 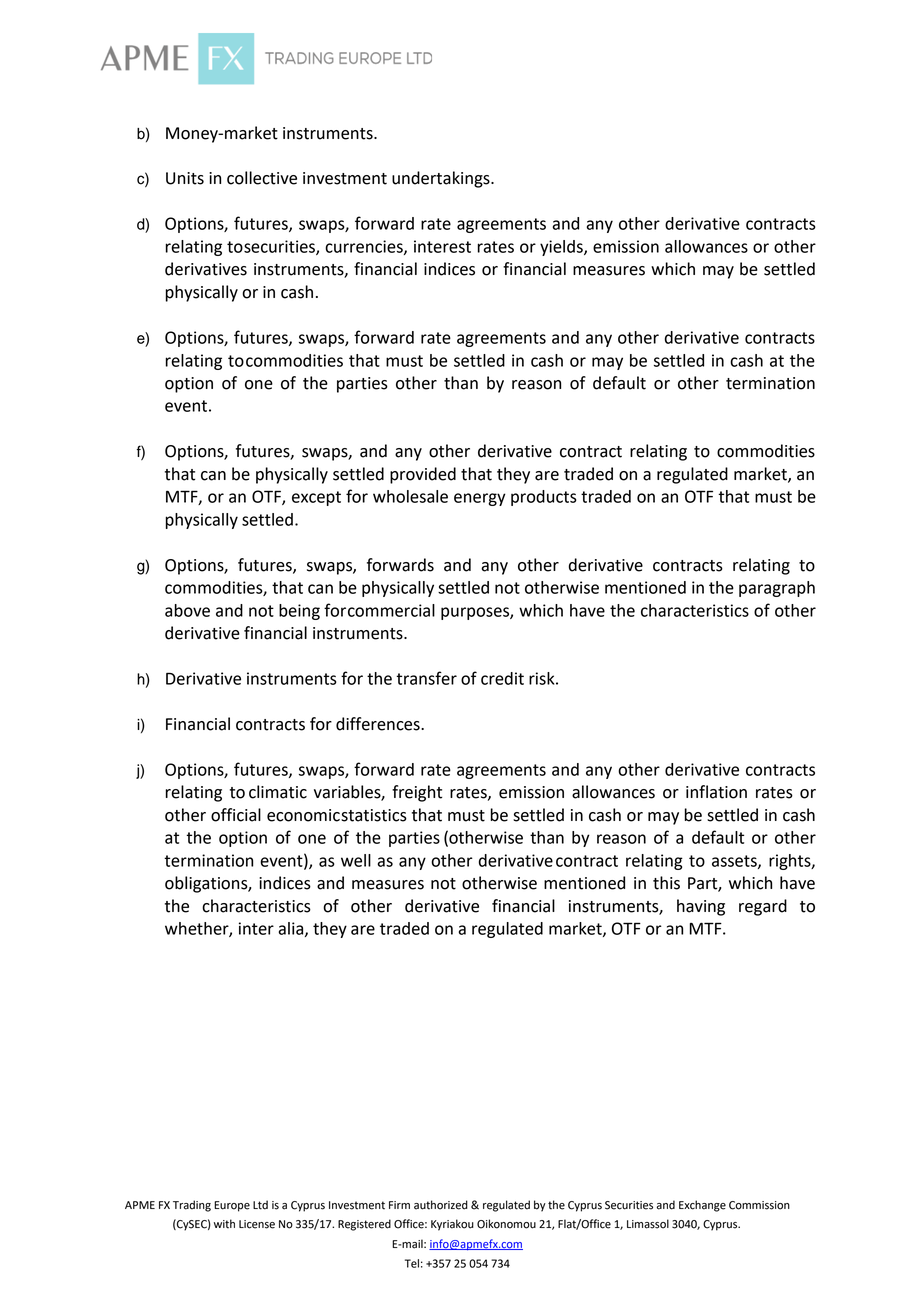 What do you see at coordinates (441, 1205) in the page?
I see `authorized` at bounding box center [441, 1205].
